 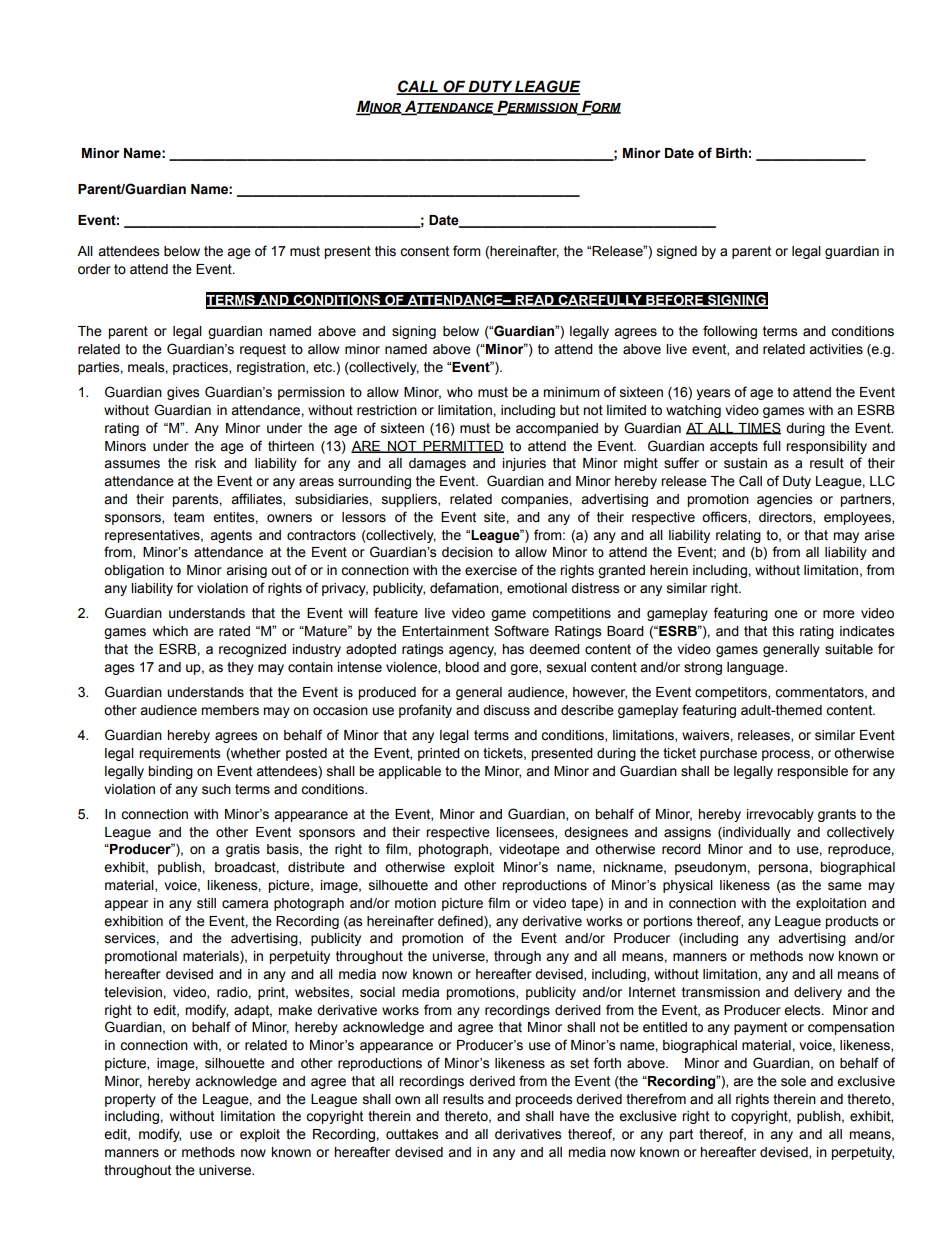 I want to click on applicable, so click(x=409, y=772).
